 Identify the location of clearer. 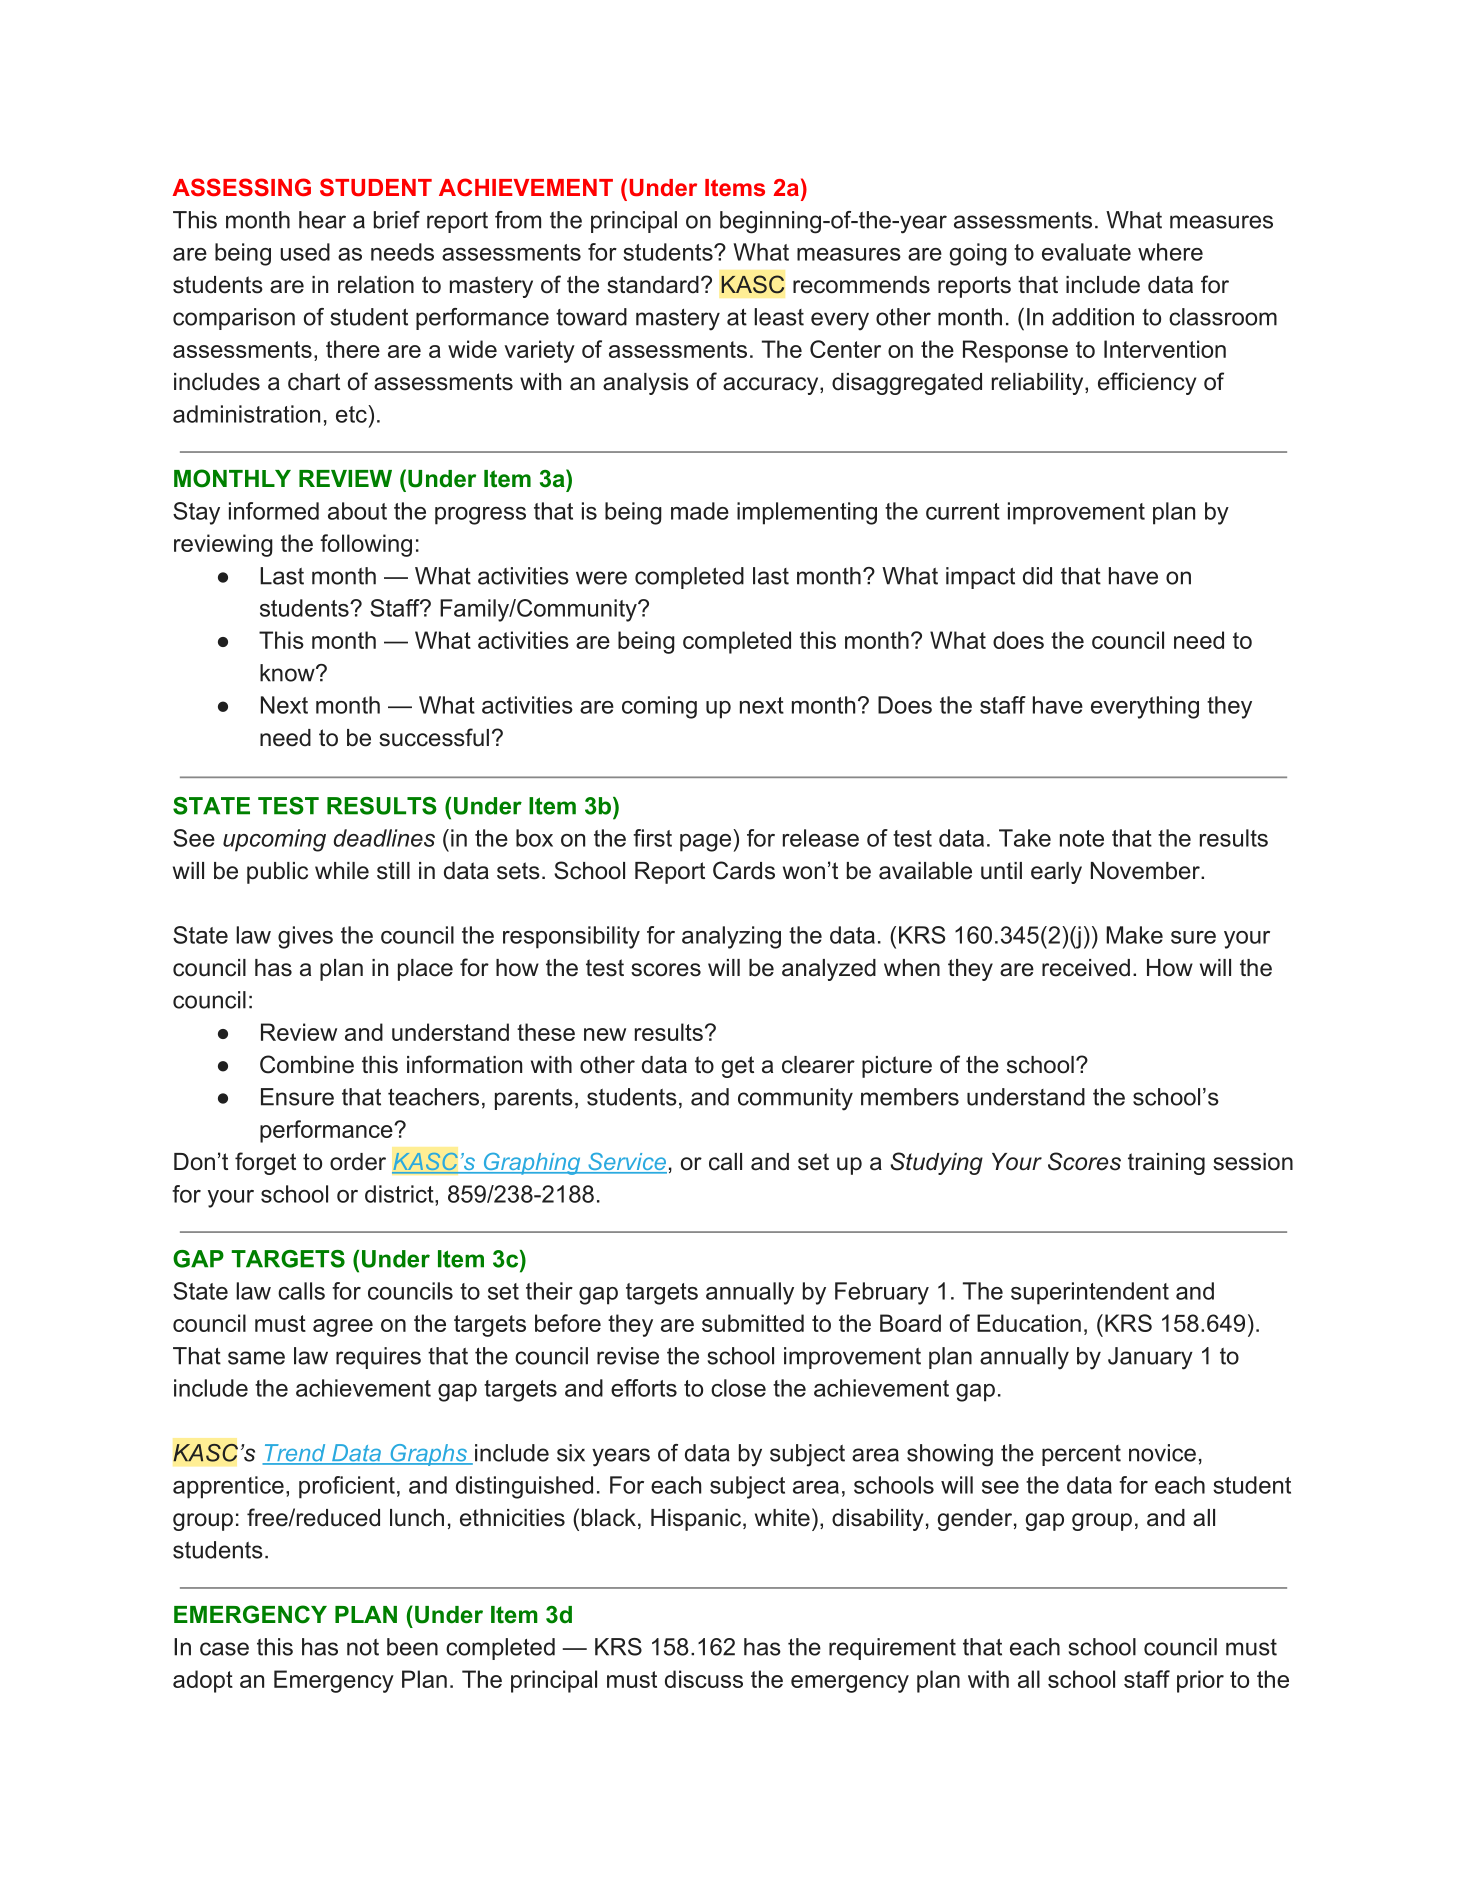
(818, 1065).
